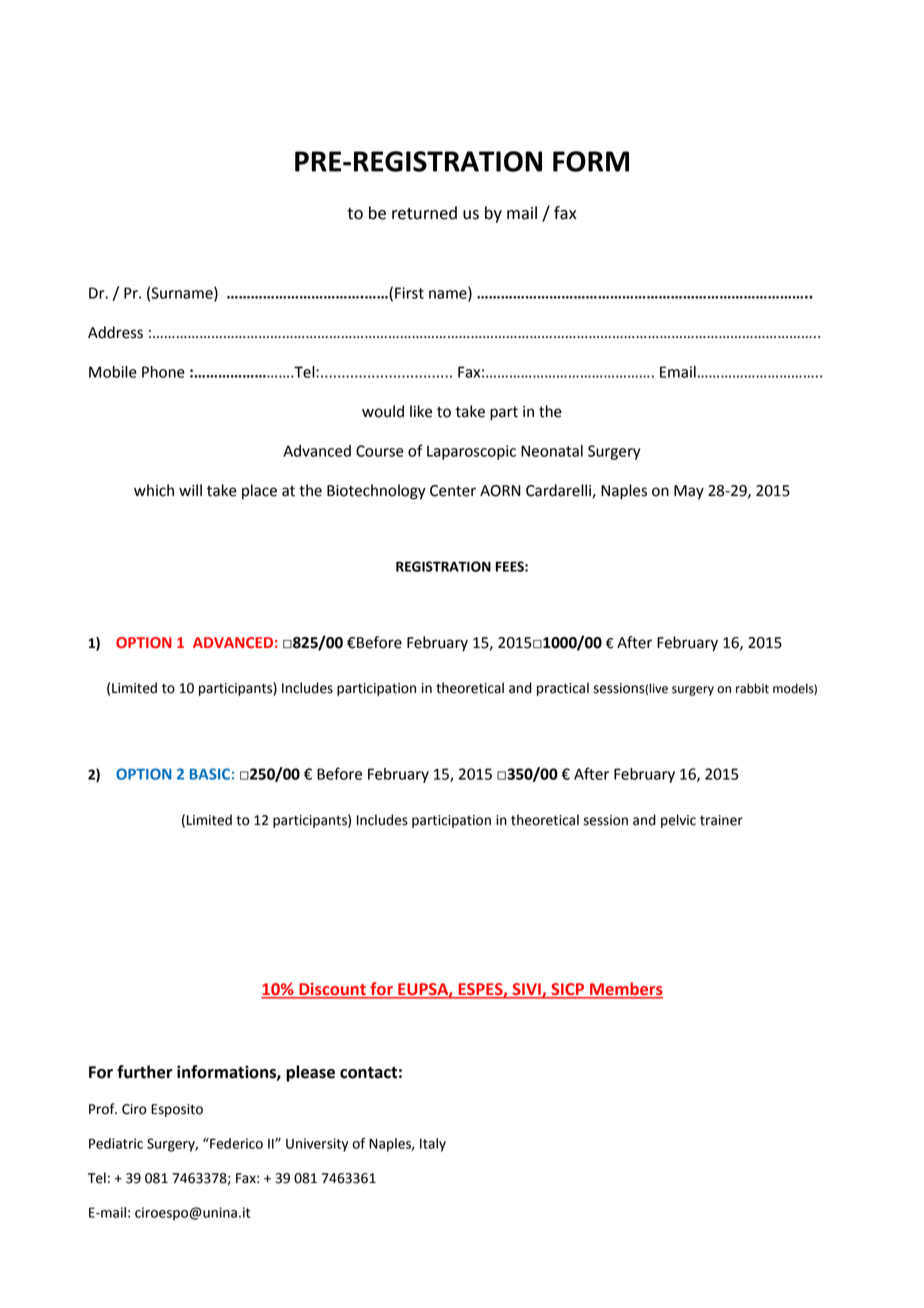 This screenshot has height=1308, width=924. What do you see at coordinates (433, 1145) in the screenshot?
I see `Italy` at bounding box center [433, 1145].
